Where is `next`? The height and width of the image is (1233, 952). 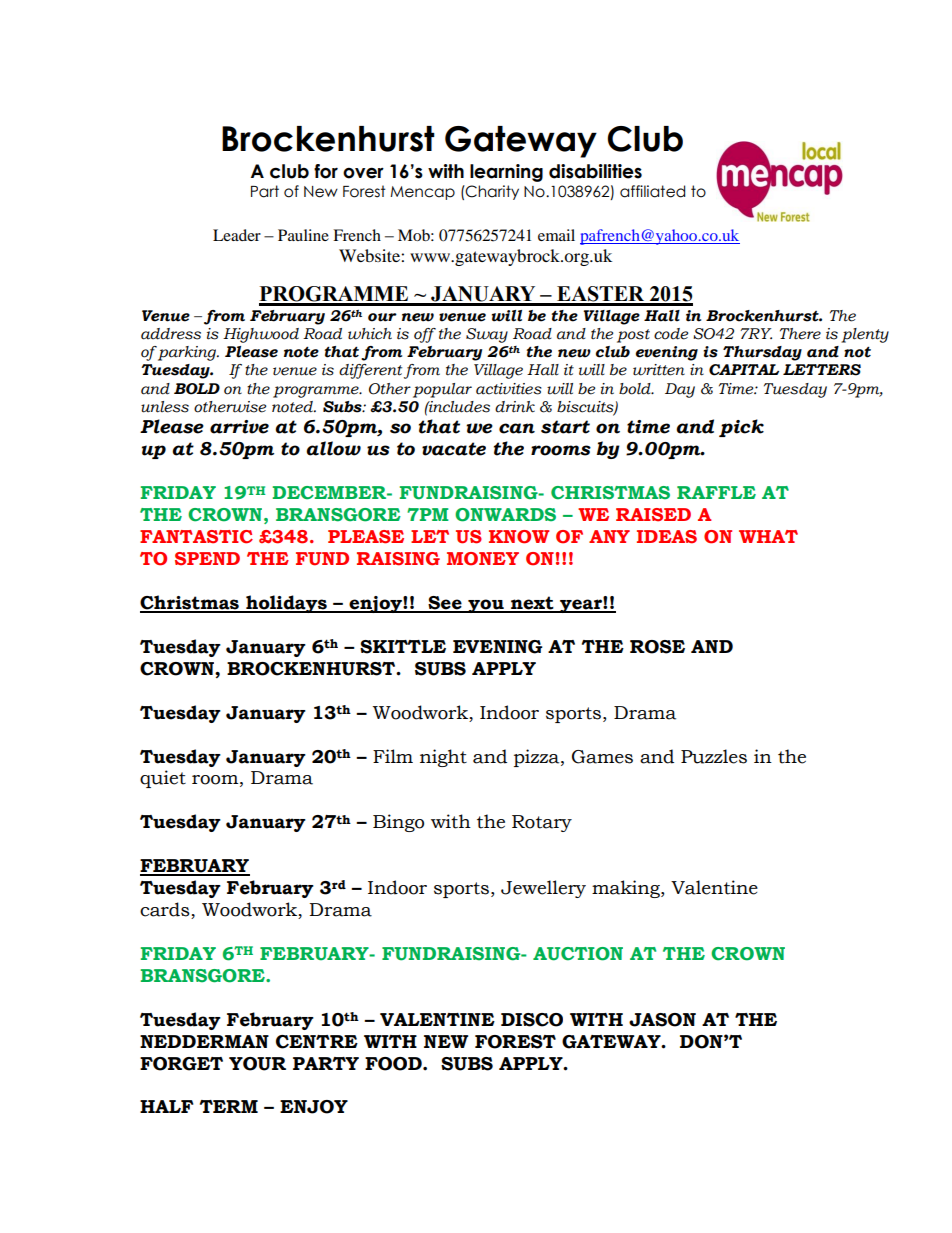
next is located at coordinates (532, 604).
